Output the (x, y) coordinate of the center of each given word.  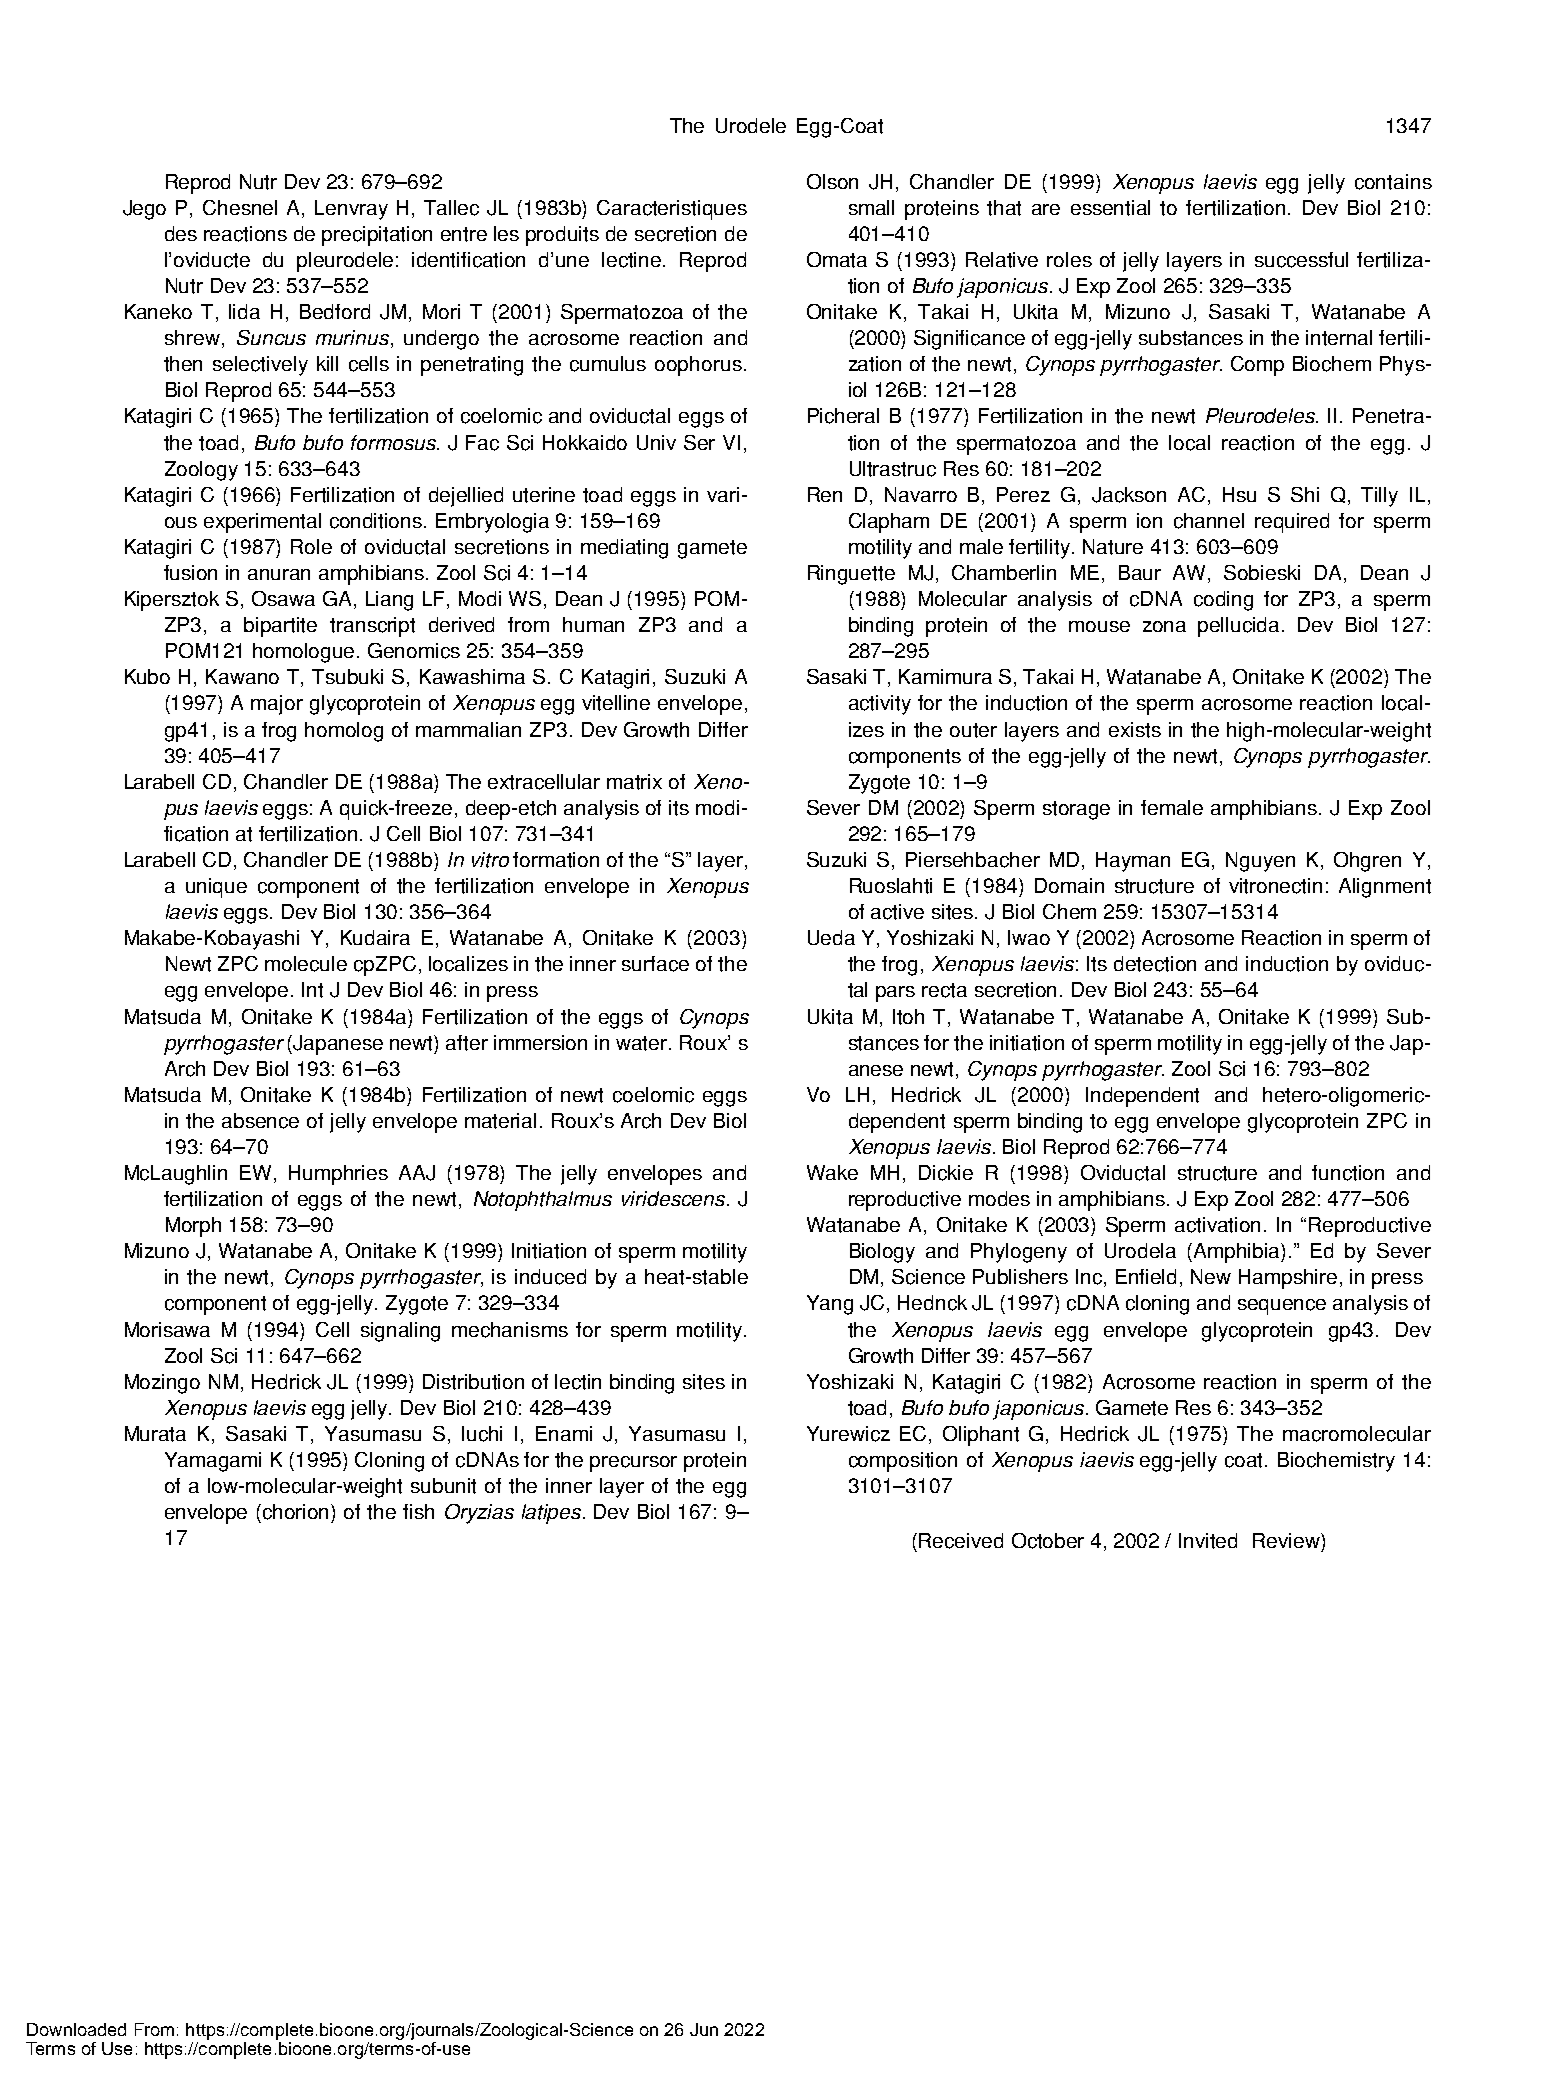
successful (1301, 260)
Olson (832, 181)
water (643, 1043)
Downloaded (76, 2029)
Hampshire (1288, 1279)
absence (260, 1121)
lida (244, 311)
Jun (704, 2029)
